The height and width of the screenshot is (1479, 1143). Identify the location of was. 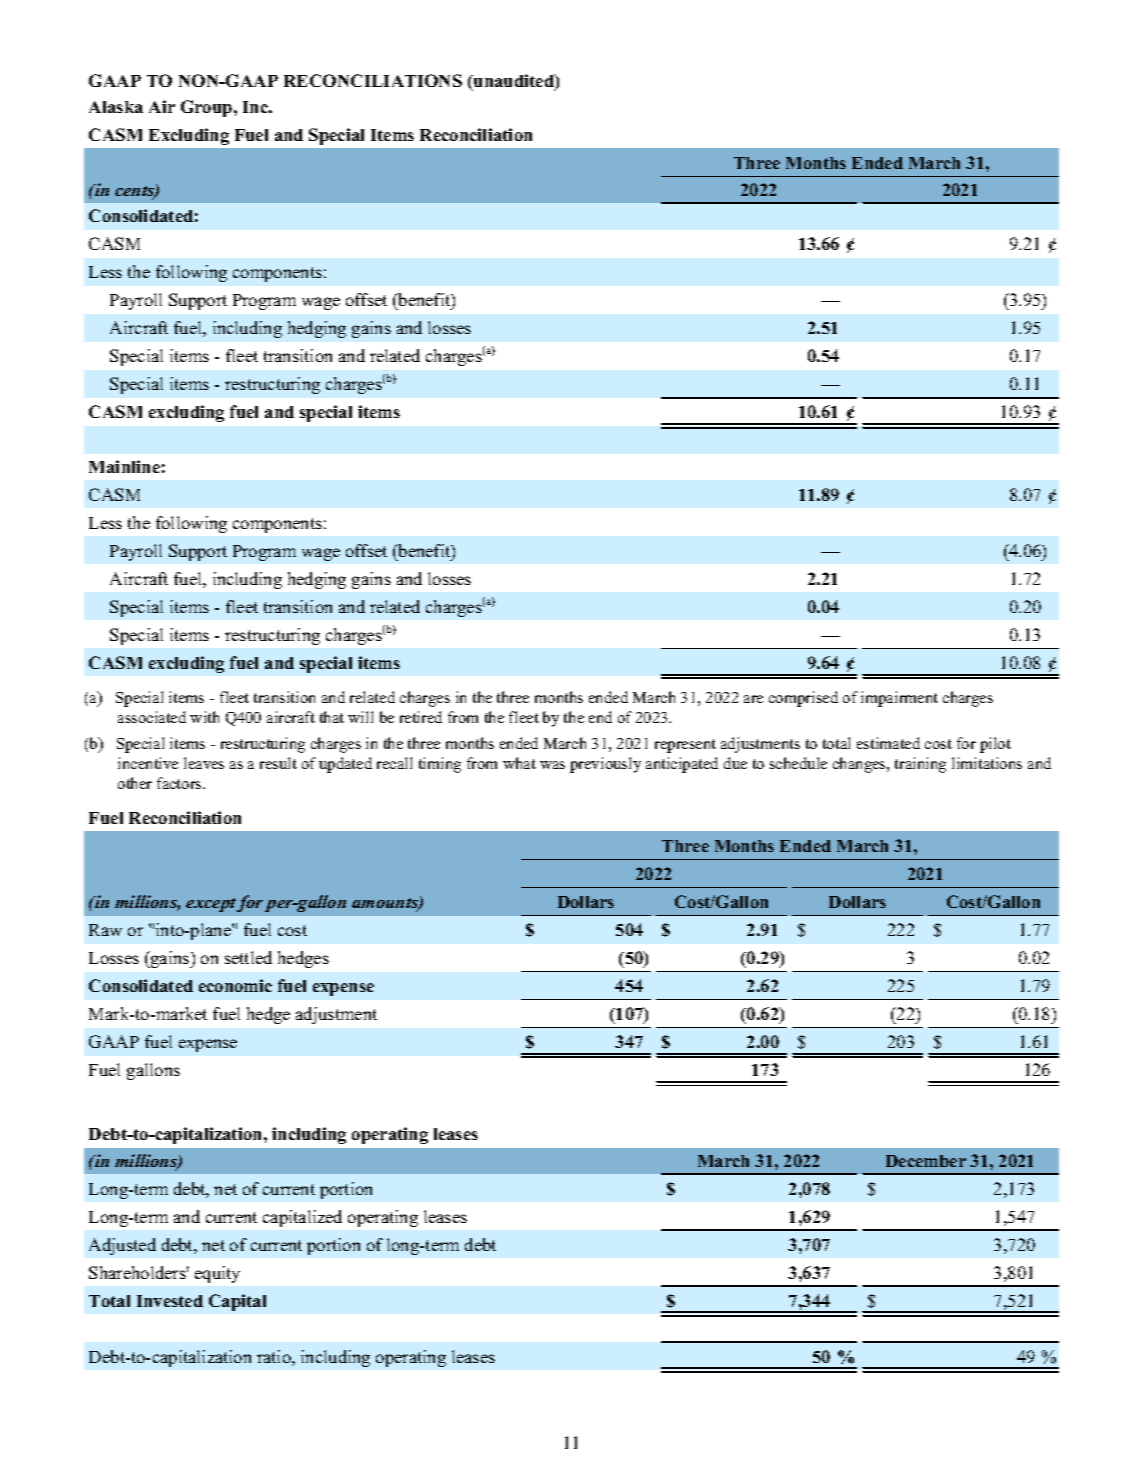
(552, 765).
